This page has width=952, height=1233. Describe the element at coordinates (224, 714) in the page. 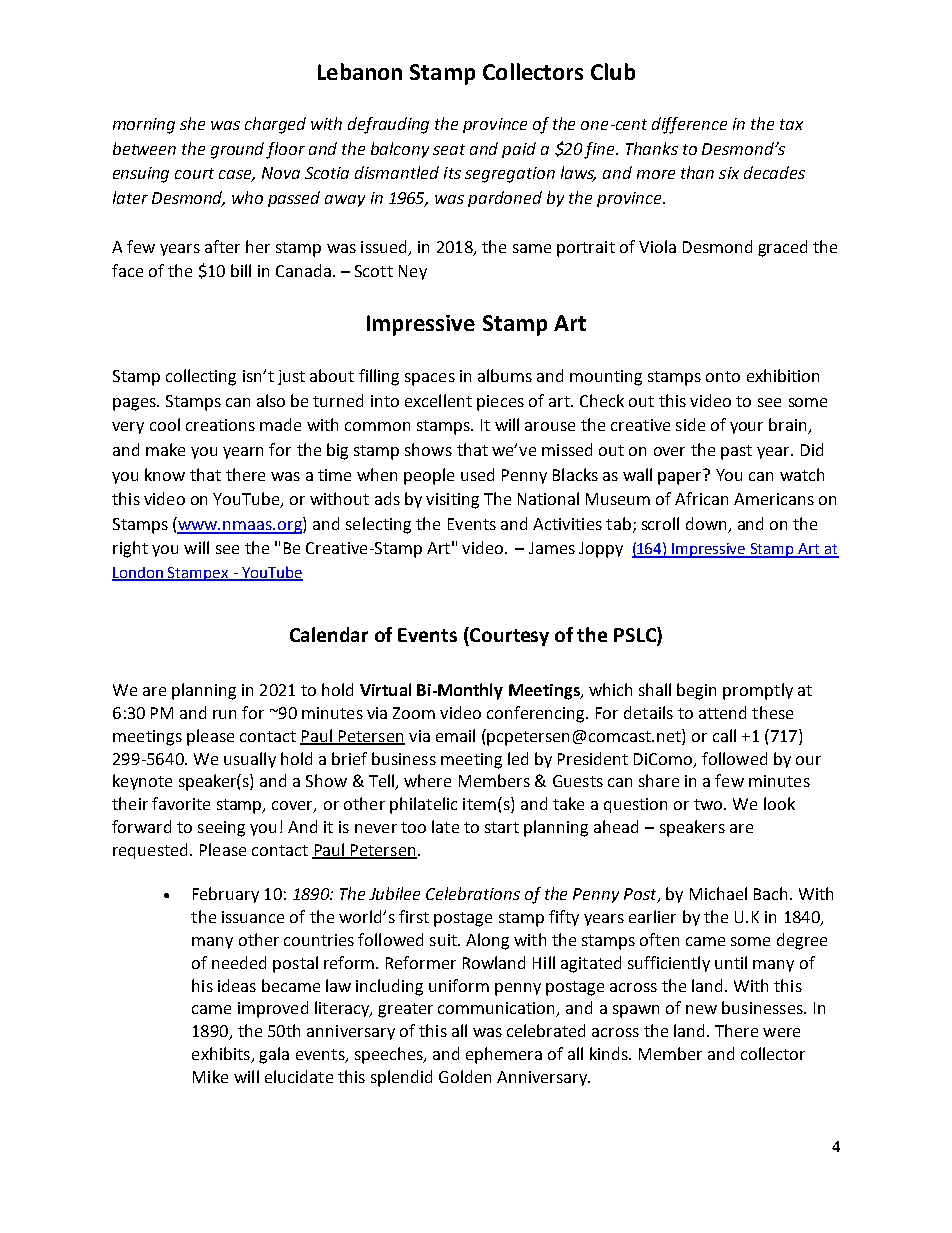

I see `run` at that location.
